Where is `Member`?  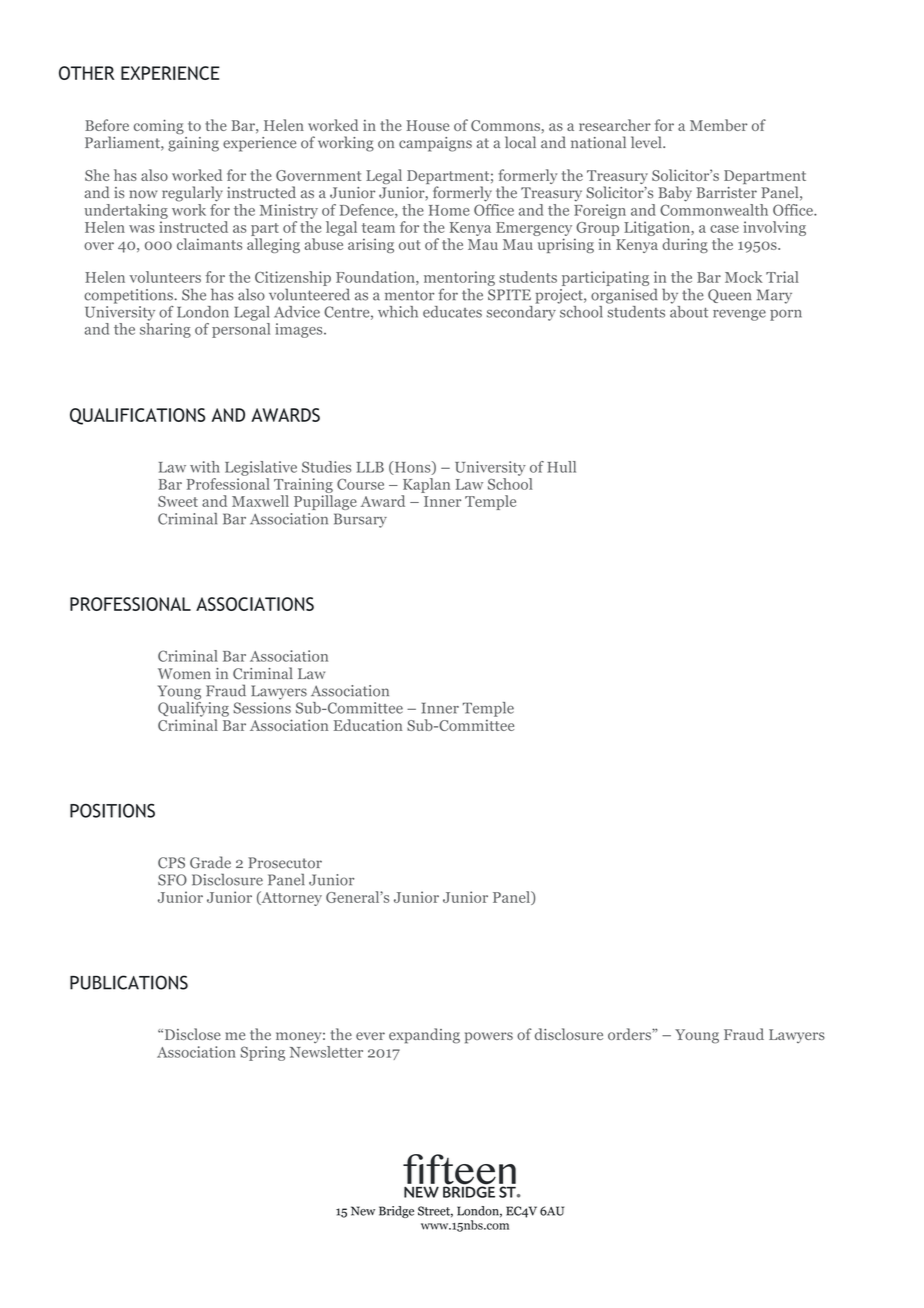
Member is located at coordinates (718, 125).
